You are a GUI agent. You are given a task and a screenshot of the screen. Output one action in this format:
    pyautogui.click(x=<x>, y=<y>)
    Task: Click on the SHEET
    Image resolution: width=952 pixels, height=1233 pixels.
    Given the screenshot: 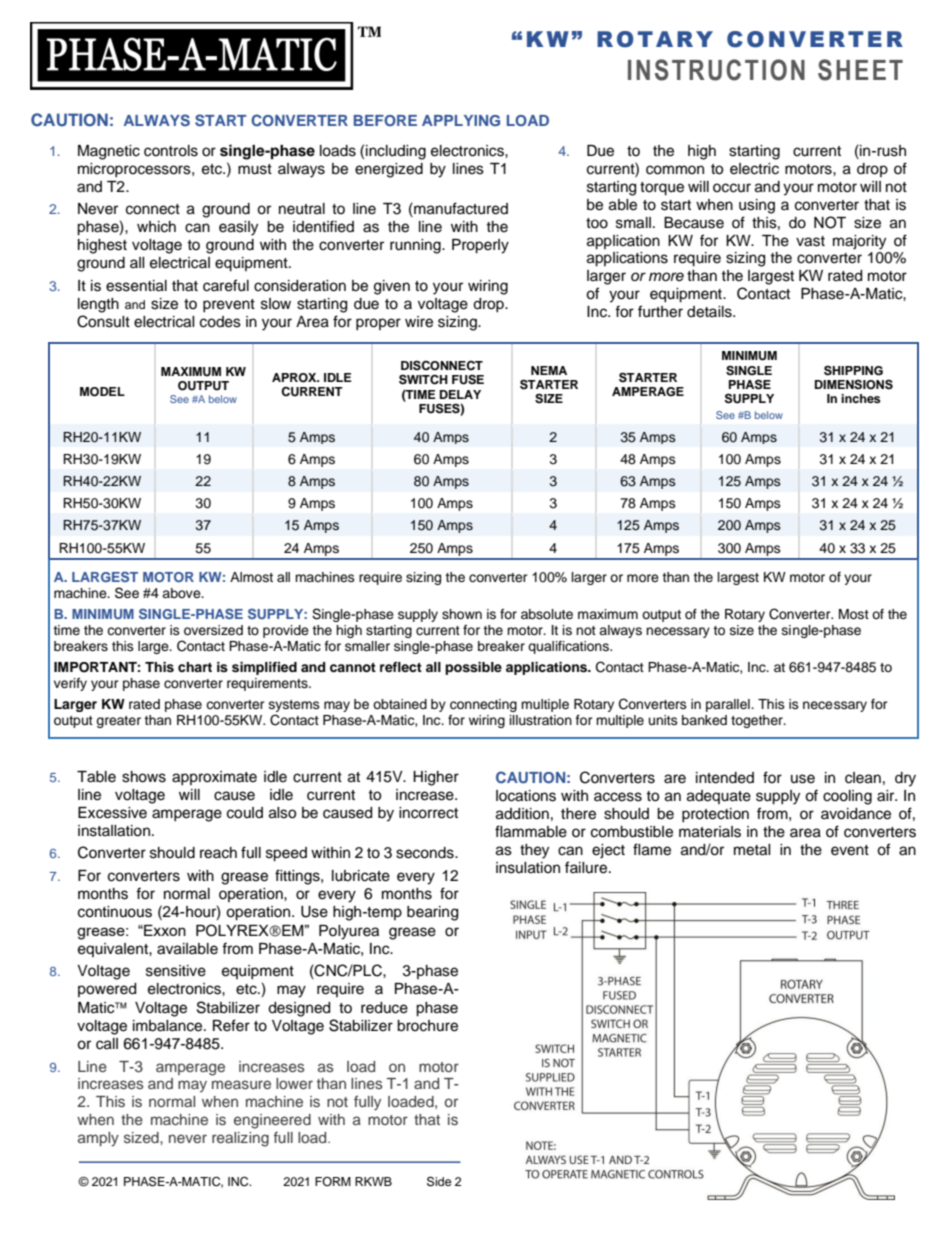 What is the action you would take?
    pyautogui.click(x=860, y=70)
